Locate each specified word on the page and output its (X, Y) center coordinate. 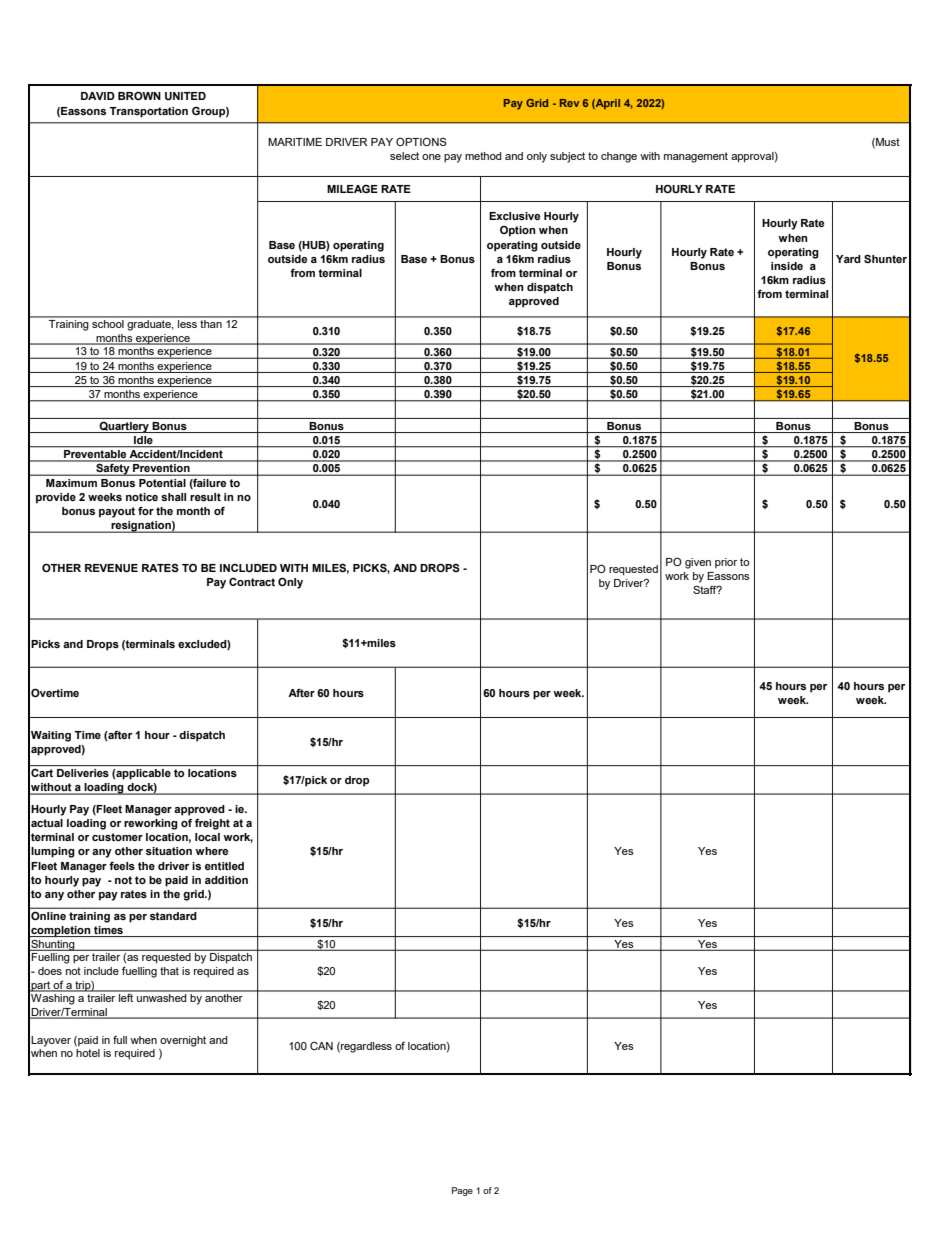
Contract (252, 581)
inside (787, 266)
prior (726, 563)
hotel (88, 1053)
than (211, 322)
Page (462, 1191)
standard (173, 916)
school (108, 322)
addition (226, 880)
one (431, 157)
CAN (321, 1045)
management (696, 157)
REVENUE (111, 568)
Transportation (148, 112)
